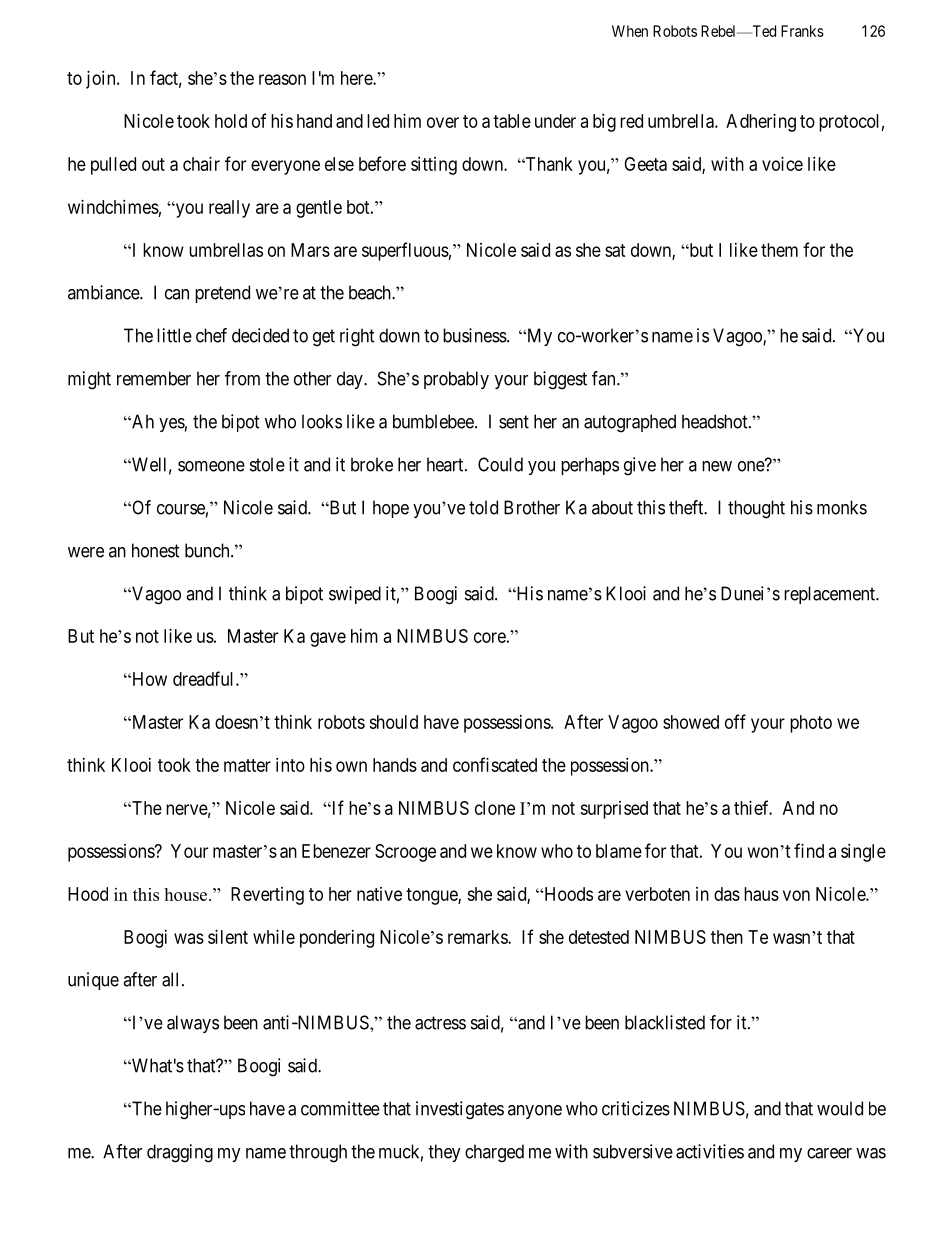 Image resolution: width=952 pixels, height=1233 pixels. I want to click on over, so click(443, 122).
